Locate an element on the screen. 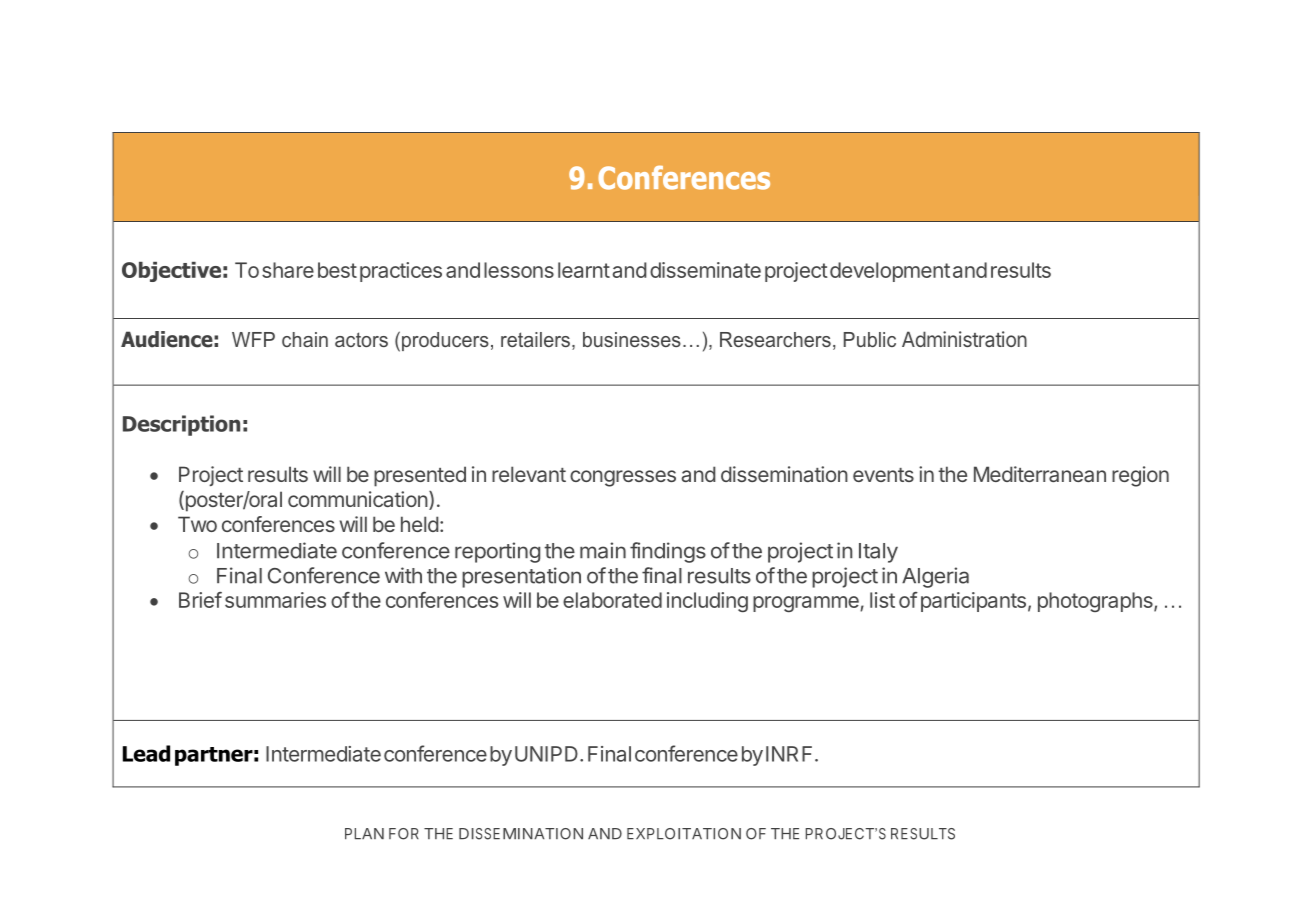 The height and width of the screenshot is (924, 1307). Administration is located at coordinates (964, 339).
